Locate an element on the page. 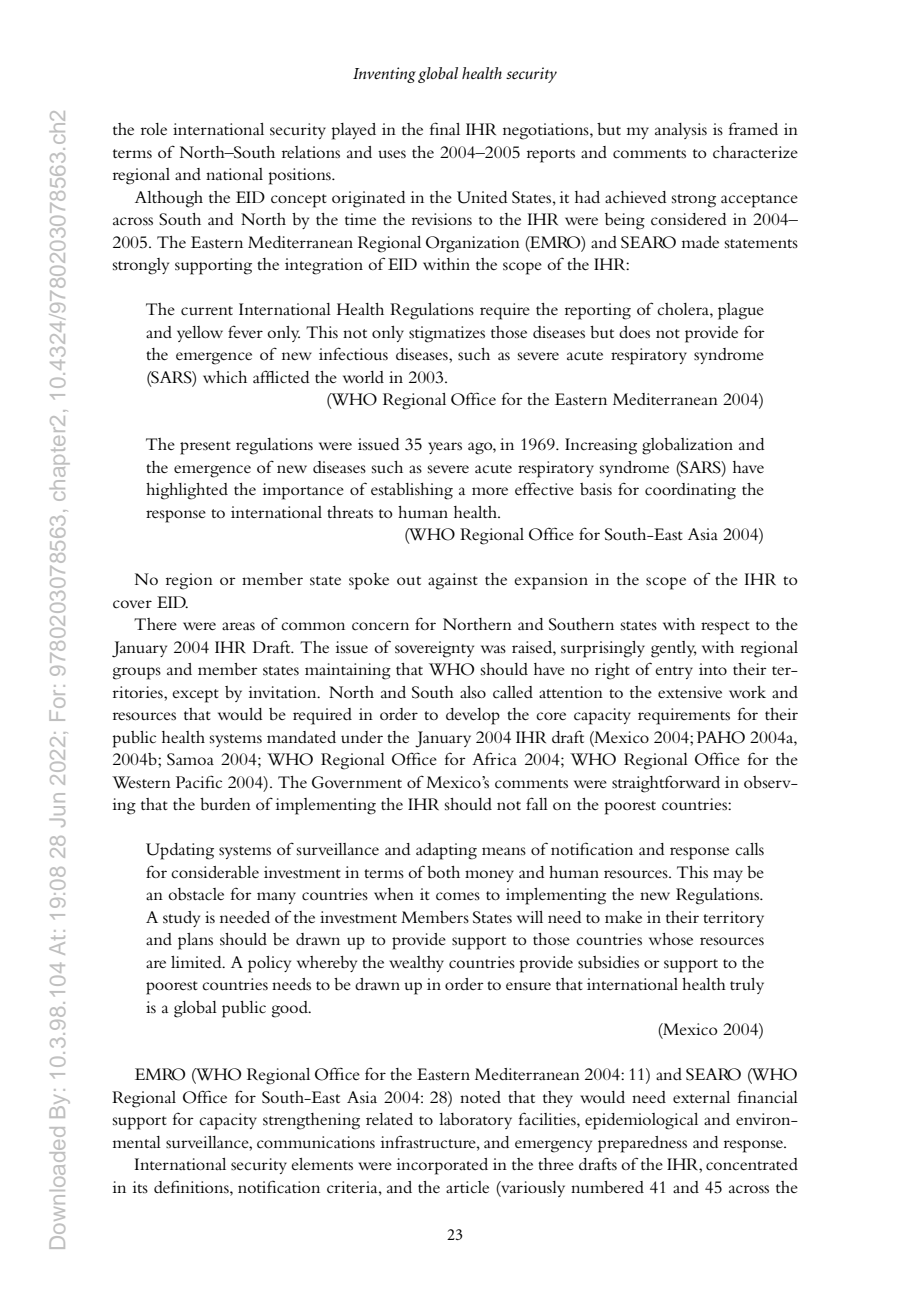  Inventing is located at coordinates (384, 75).
